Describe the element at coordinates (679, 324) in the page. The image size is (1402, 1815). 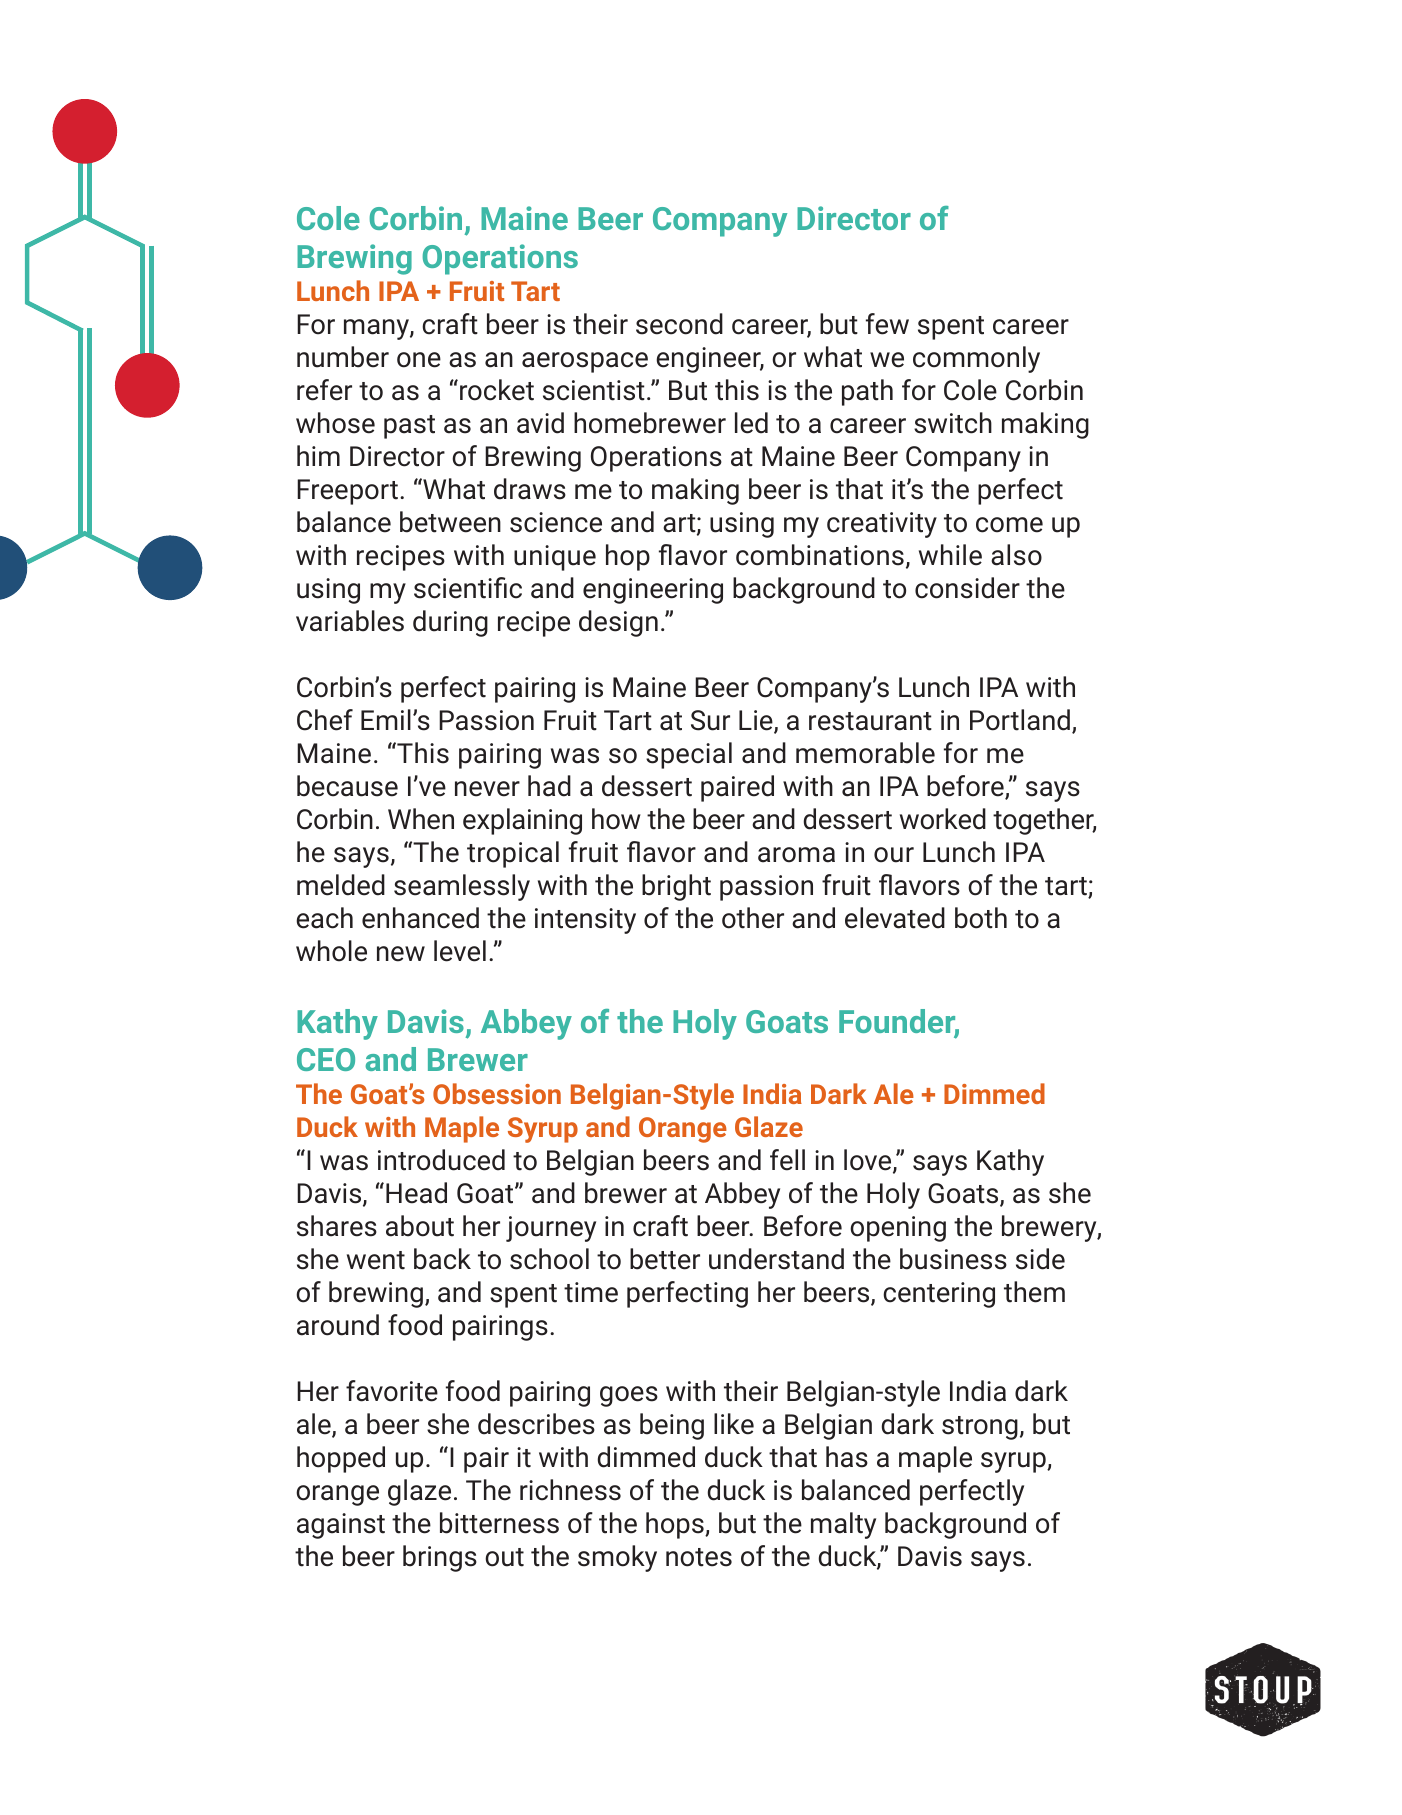
I see `second` at that location.
